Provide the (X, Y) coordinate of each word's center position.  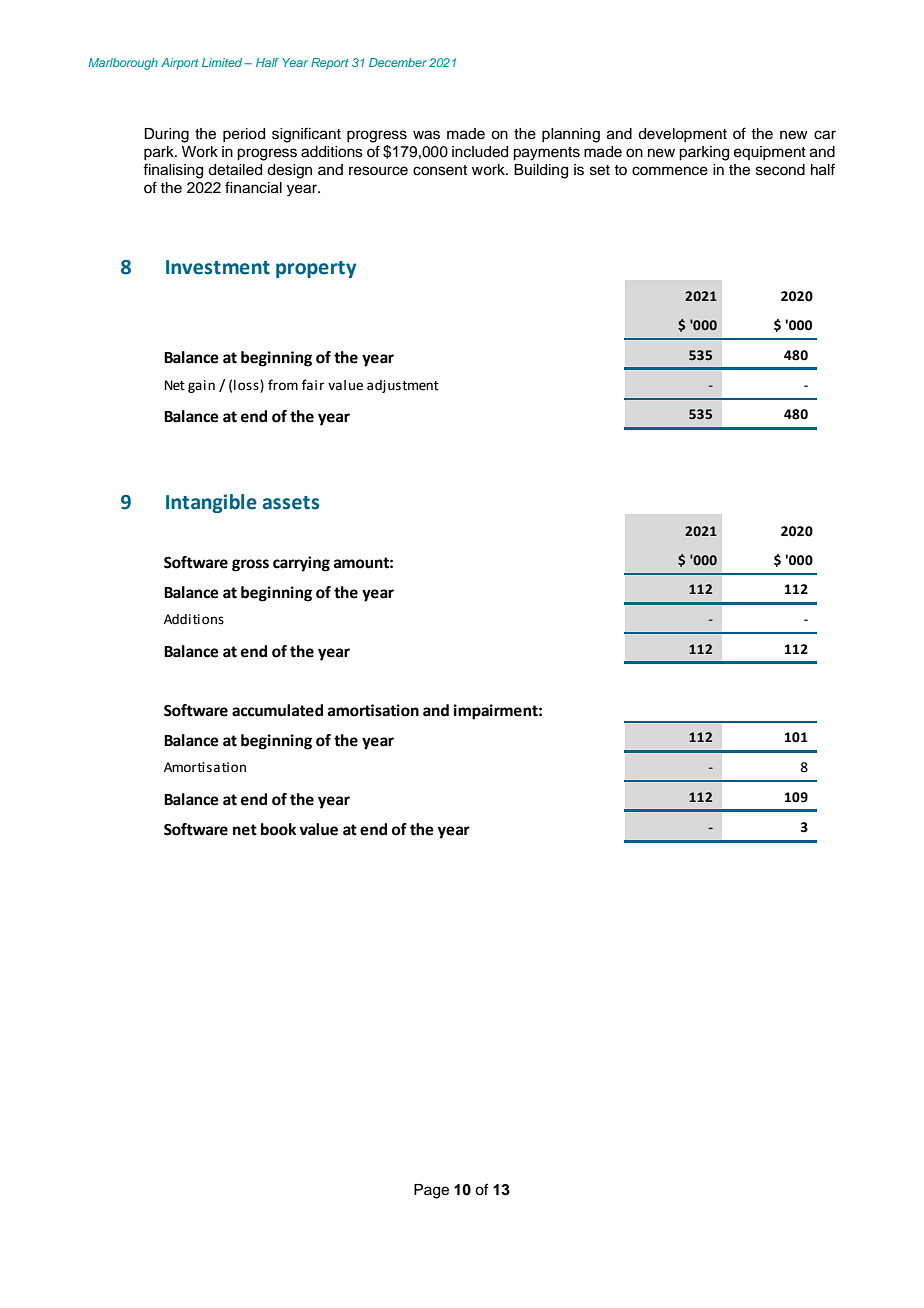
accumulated (277, 710)
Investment (218, 267)
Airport (180, 64)
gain (201, 386)
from (283, 385)
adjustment (403, 386)
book (278, 829)
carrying (301, 564)
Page (431, 1191)
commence (670, 171)
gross (250, 565)
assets (290, 503)
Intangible (211, 503)
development (682, 135)
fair (313, 385)
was (426, 135)
